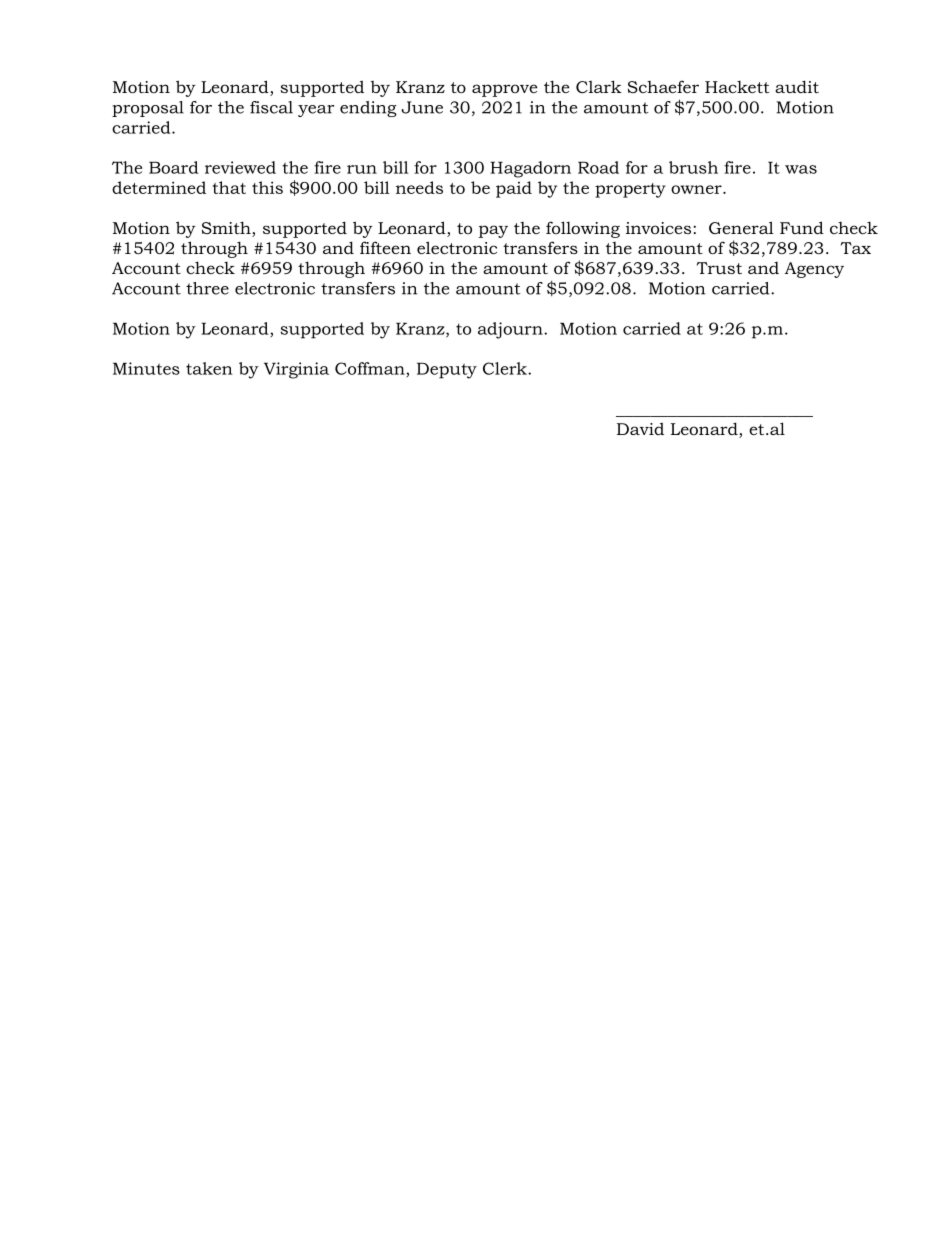 The image size is (952, 1233). Describe the element at coordinates (447, 370) in the screenshot. I see `Deputy` at that location.
